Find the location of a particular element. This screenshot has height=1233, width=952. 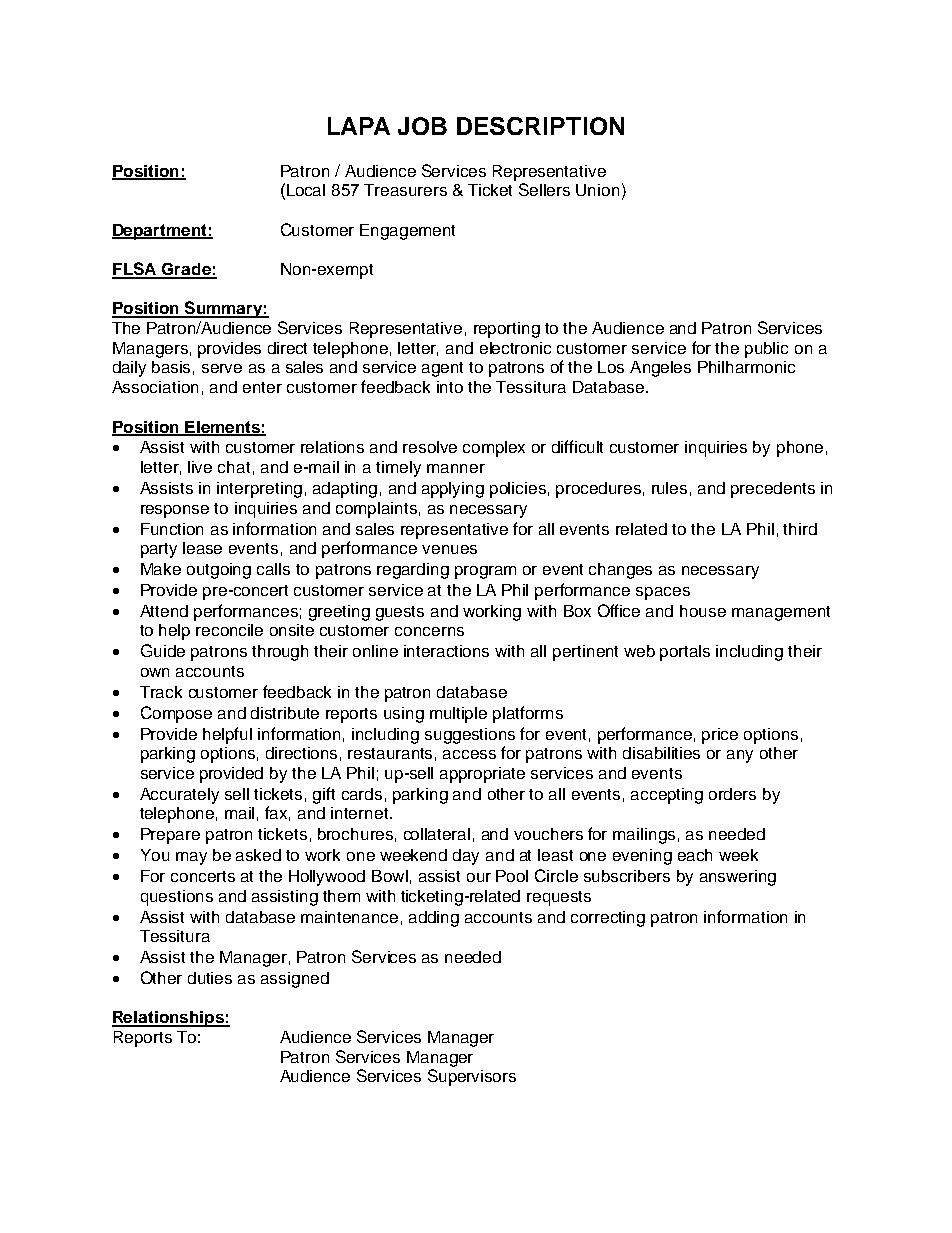

Union is located at coordinates (597, 190).
